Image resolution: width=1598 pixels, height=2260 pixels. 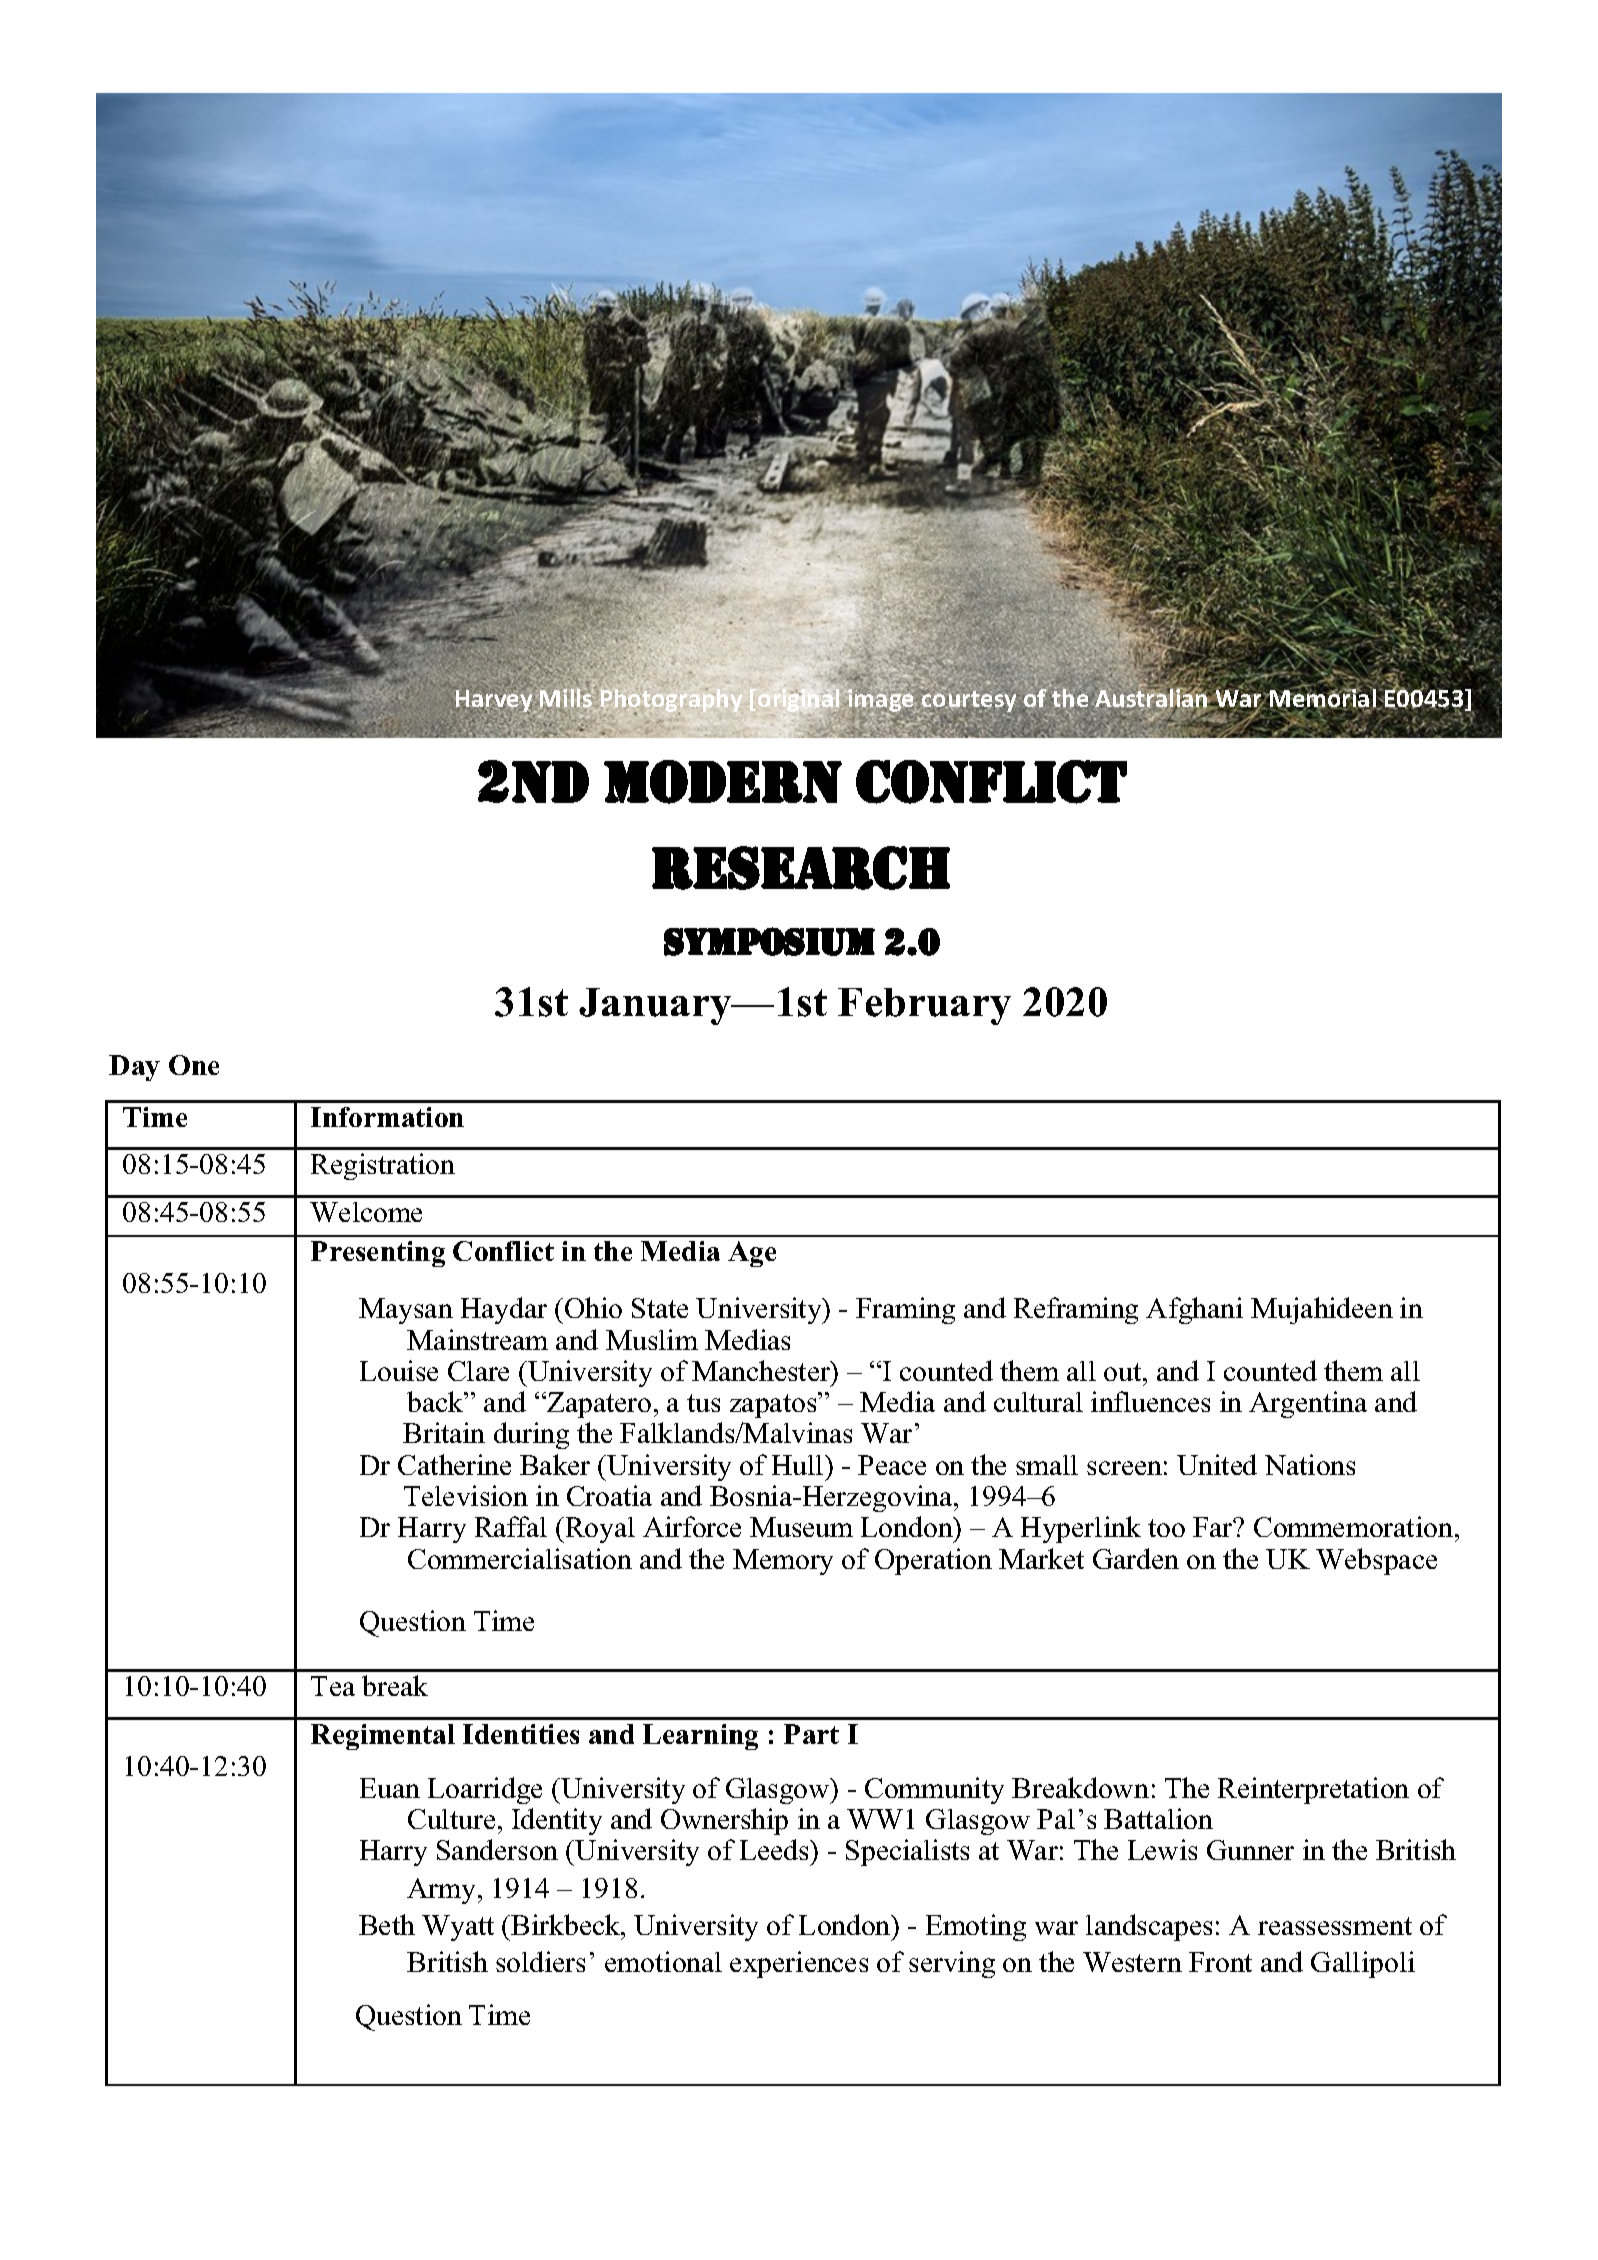 What do you see at coordinates (723, 782) in the document?
I see `Modern` at bounding box center [723, 782].
